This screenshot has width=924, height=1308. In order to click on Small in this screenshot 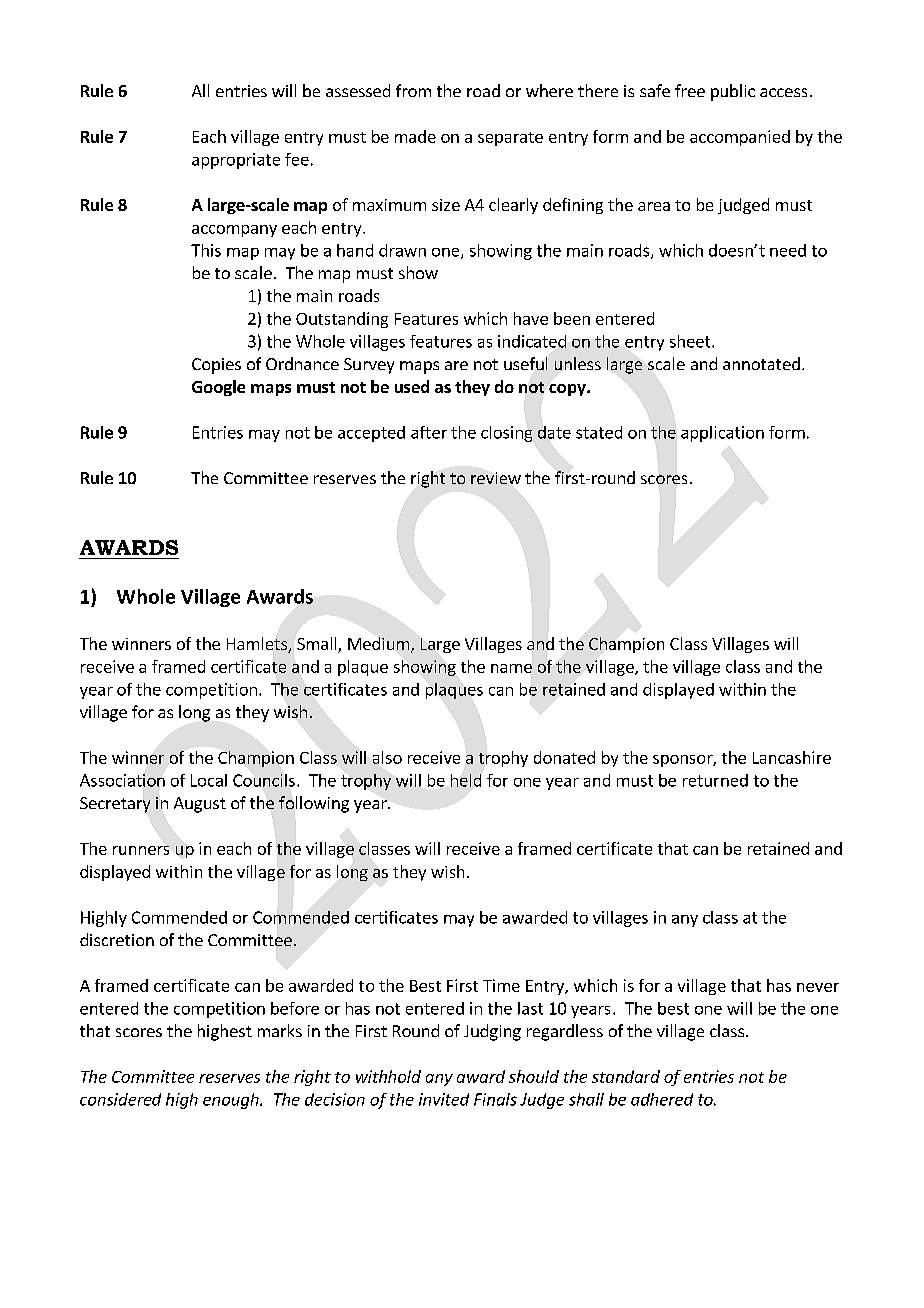, I will do `click(318, 645)`.
